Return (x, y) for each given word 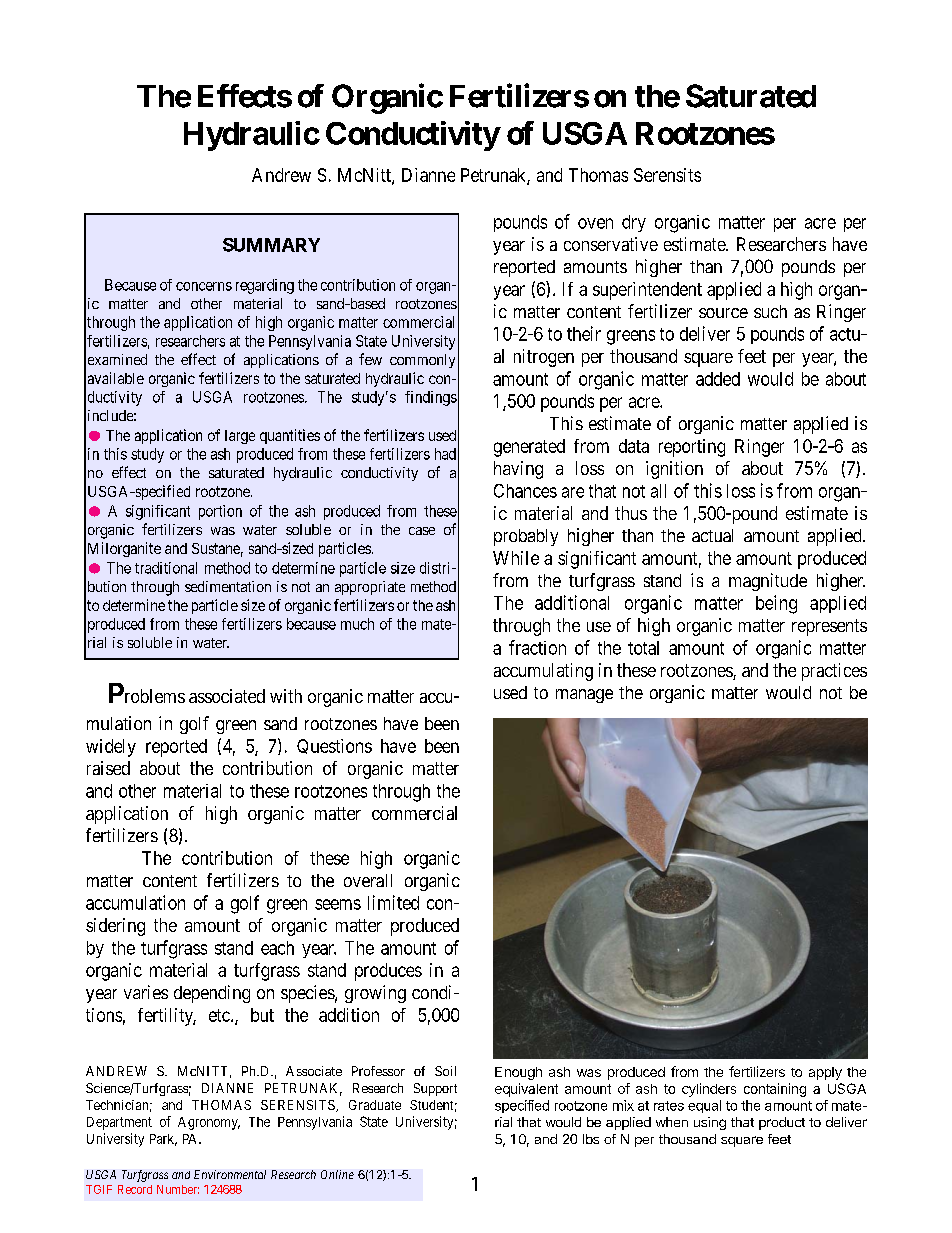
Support (435, 1089)
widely (111, 748)
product (782, 1123)
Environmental (230, 1174)
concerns (204, 286)
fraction (537, 647)
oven (595, 223)
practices (834, 672)
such (770, 311)
